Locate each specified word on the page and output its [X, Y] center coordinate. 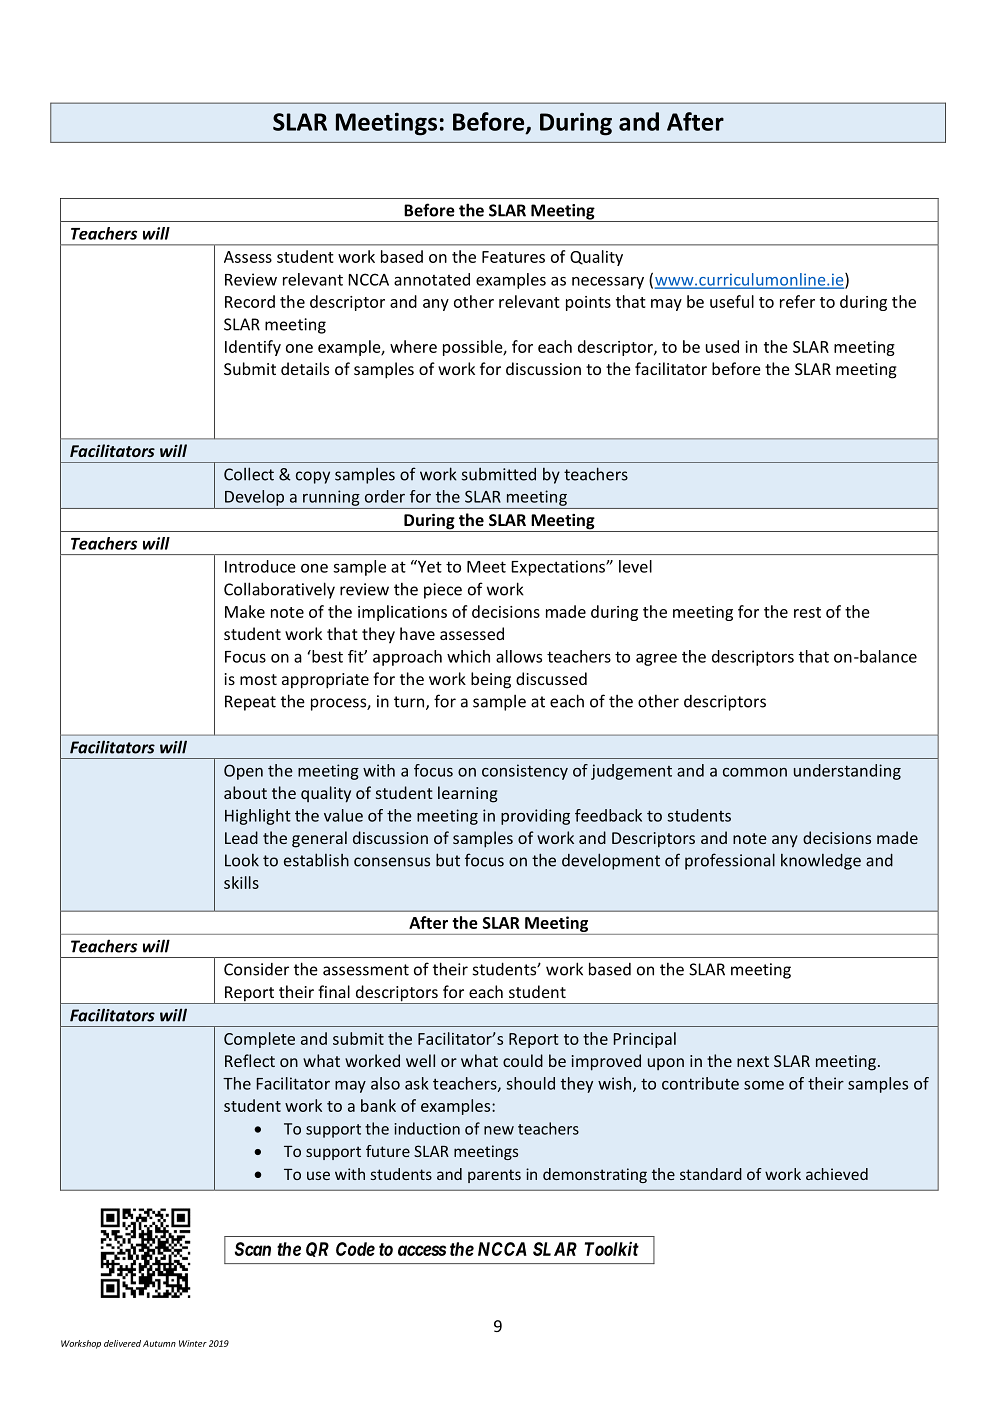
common [755, 772]
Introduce [260, 566]
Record [250, 301]
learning [468, 794]
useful [732, 301]
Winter [193, 1343]
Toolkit [612, 1248]
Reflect [250, 1060]
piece [443, 591]
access [422, 1250]
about [245, 792]
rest [807, 612]
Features [513, 257]
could [523, 1060]
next [753, 1061]
